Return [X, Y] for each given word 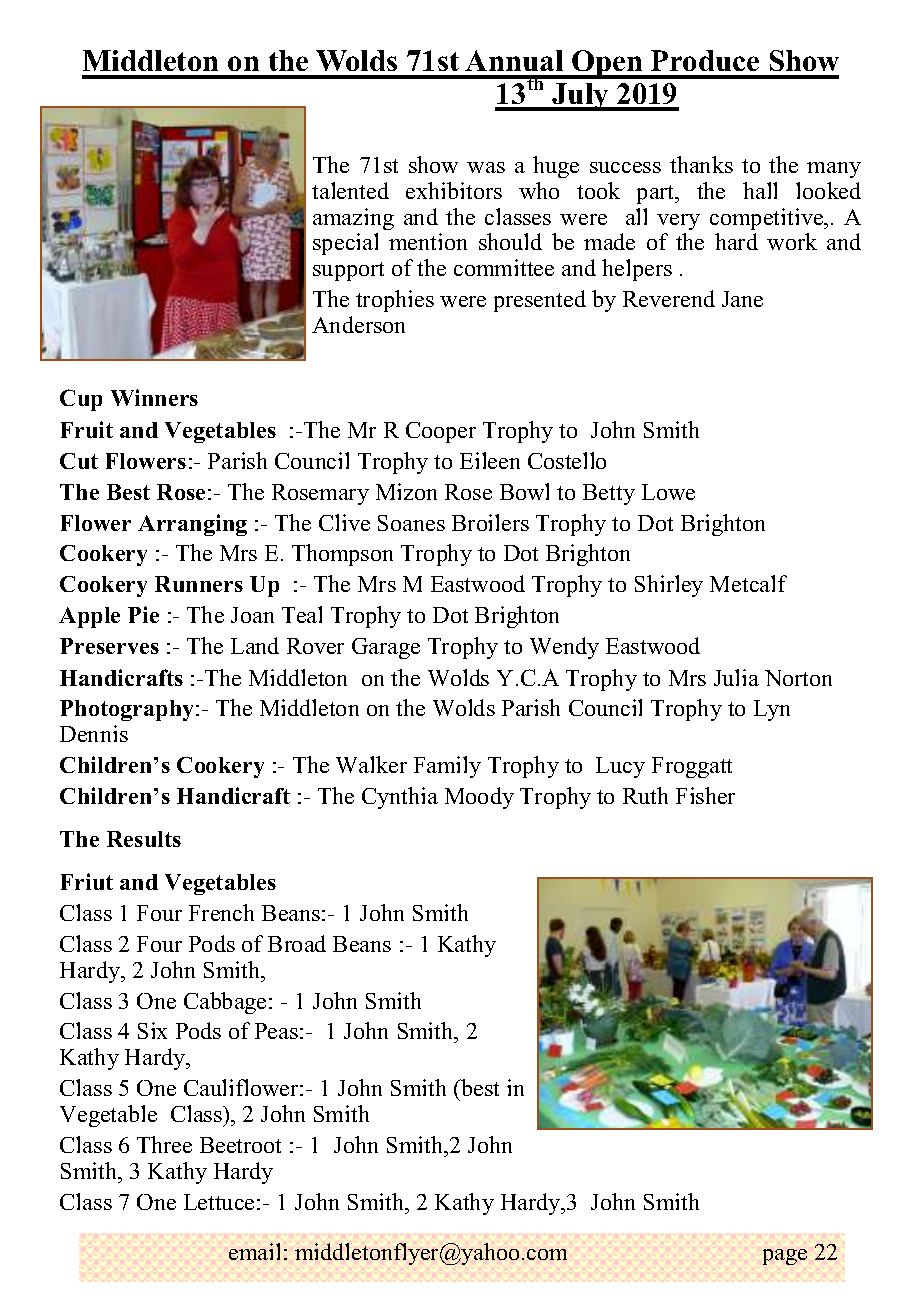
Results [144, 839]
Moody [479, 798]
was [486, 167]
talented [350, 190]
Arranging [192, 525]
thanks [701, 164]
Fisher [705, 795]
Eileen [490, 460]
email [254, 1251]
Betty [609, 494]
